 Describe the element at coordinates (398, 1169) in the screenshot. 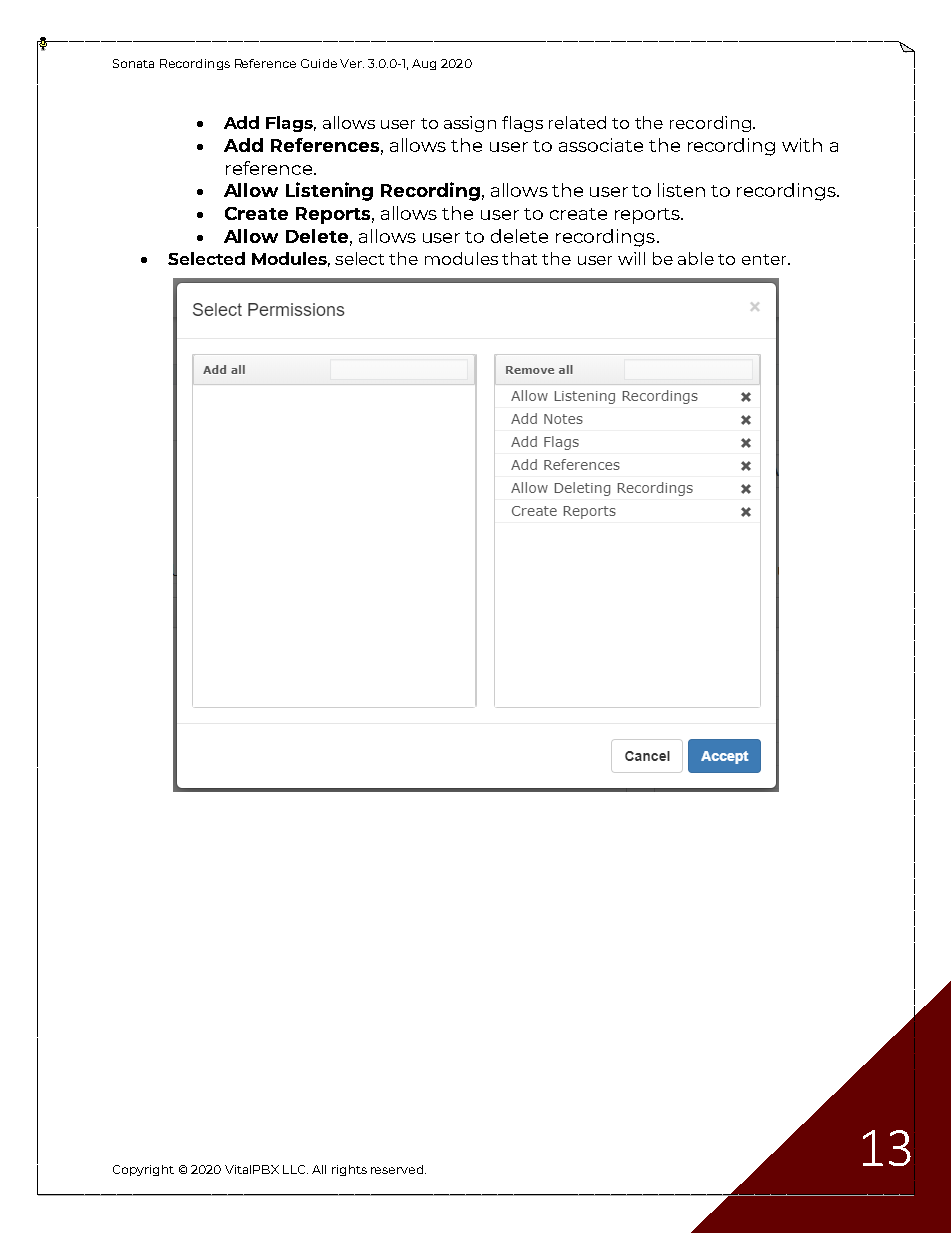

I see `reserved` at that location.
